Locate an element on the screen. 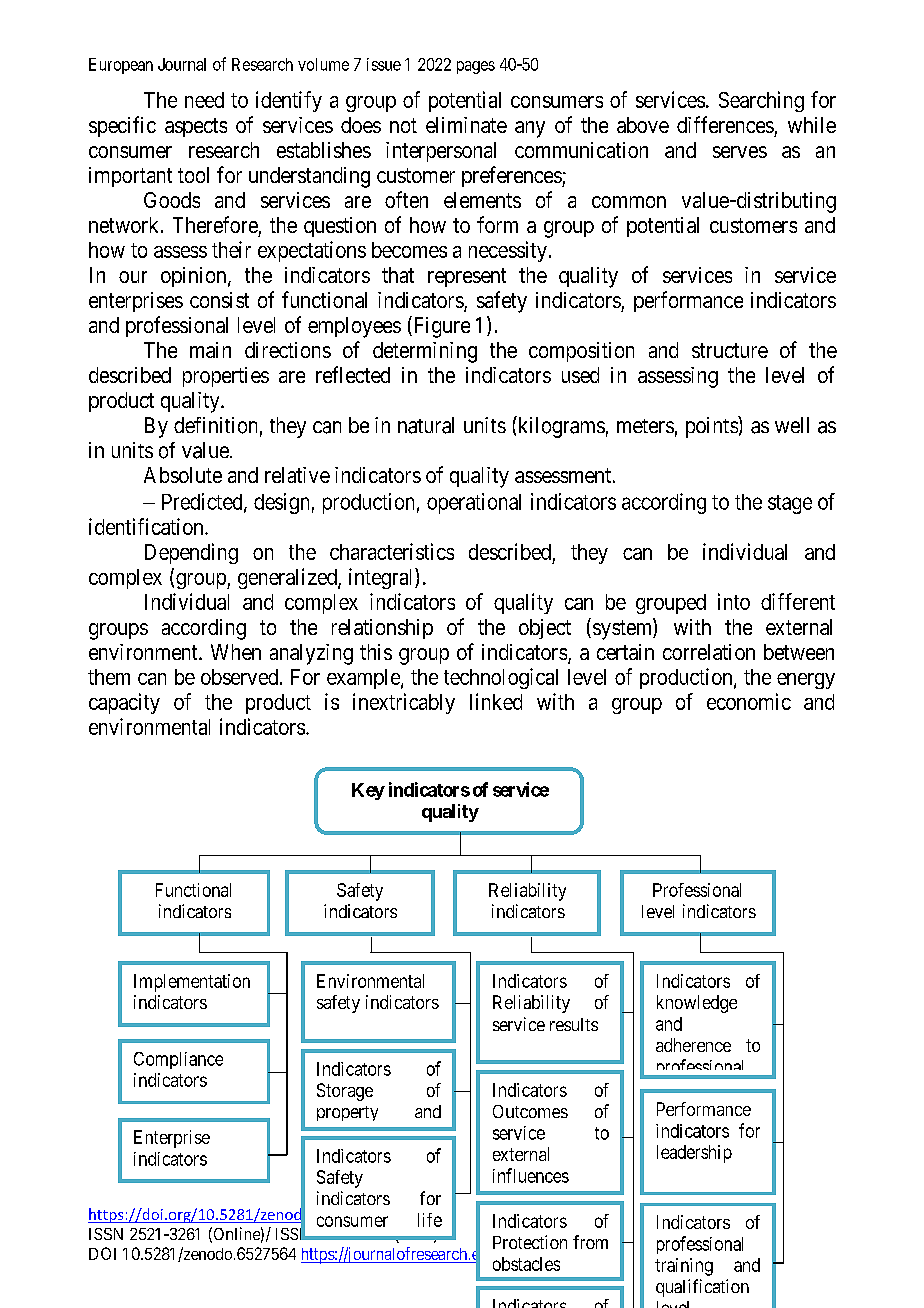  need is located at coordinates (204, 100).
